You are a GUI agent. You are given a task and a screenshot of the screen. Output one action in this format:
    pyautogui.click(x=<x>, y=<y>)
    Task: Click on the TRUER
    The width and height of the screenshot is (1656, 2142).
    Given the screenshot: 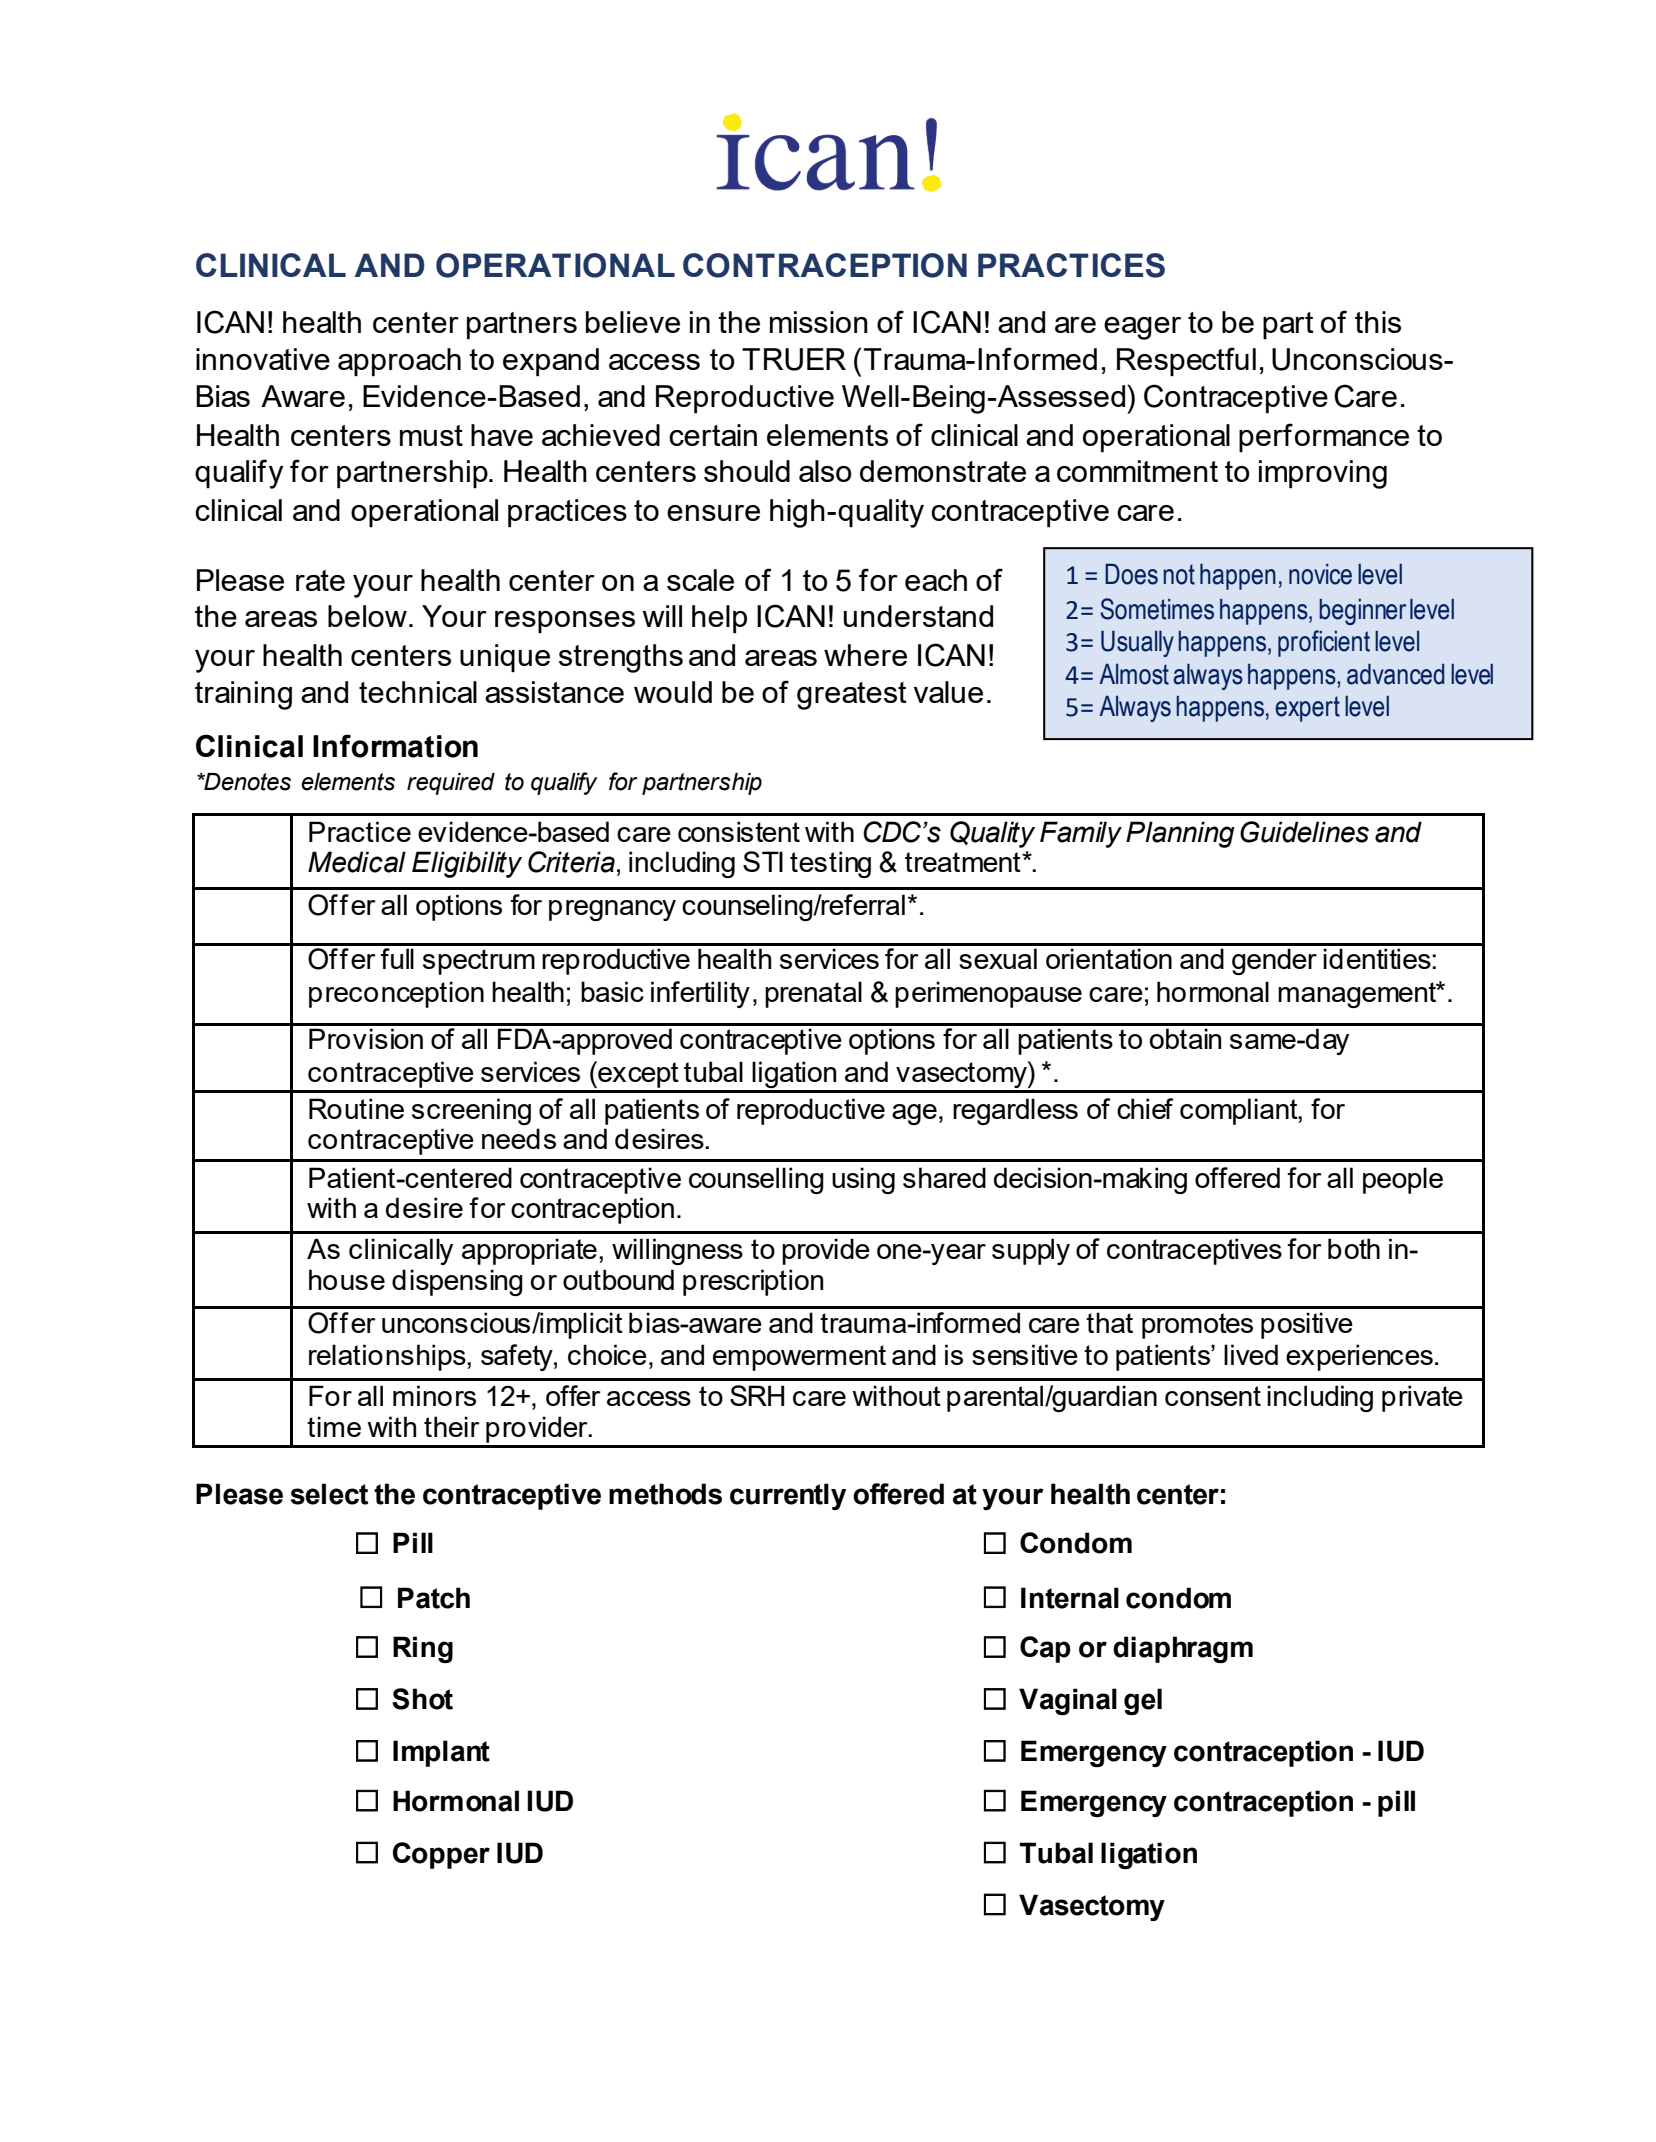 What is the action you would take?
    pyautogui.click(x=794, y=359)
